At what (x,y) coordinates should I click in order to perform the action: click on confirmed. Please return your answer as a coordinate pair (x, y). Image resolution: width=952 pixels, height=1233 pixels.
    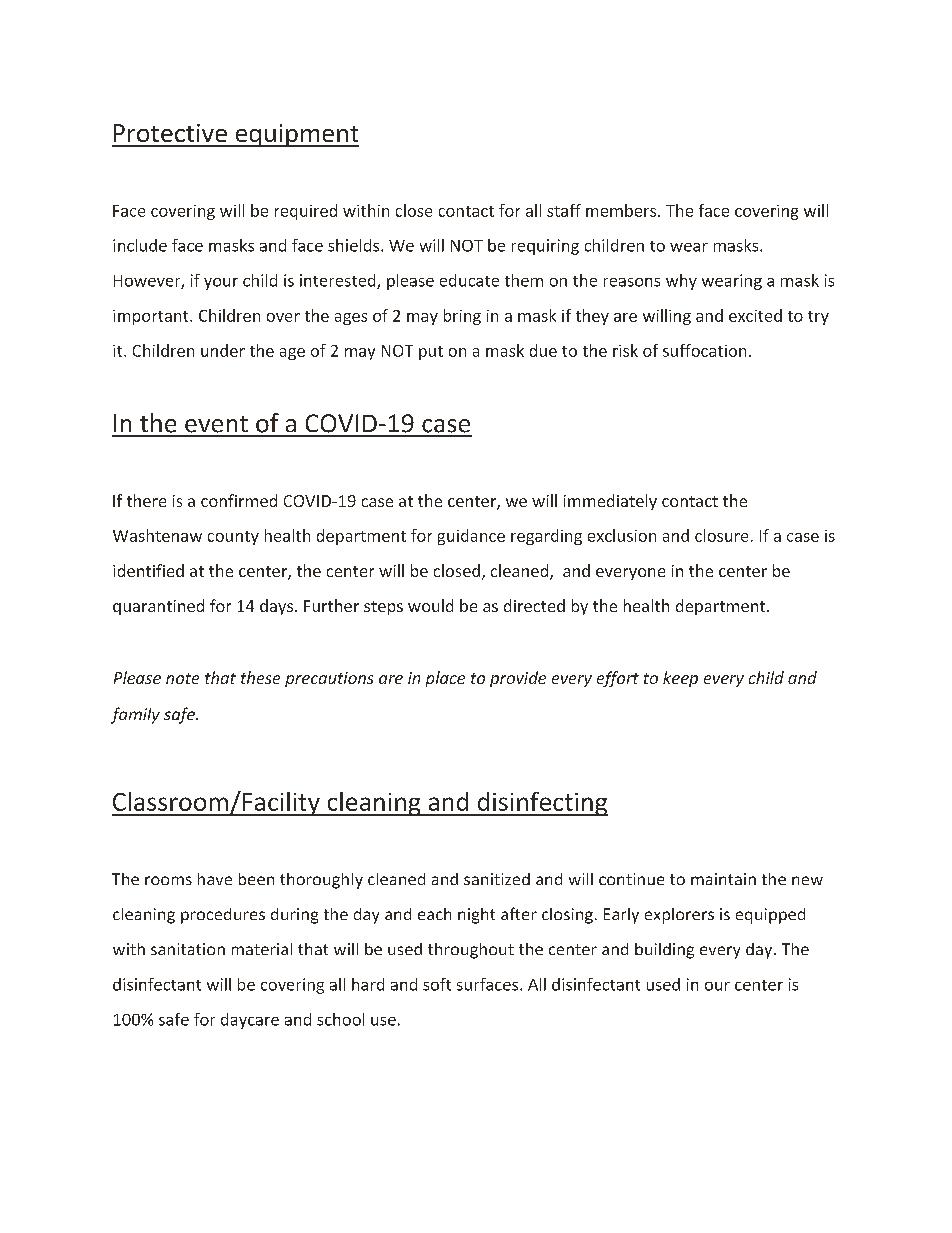
    Looking at the image, I should click on (239, 500).
